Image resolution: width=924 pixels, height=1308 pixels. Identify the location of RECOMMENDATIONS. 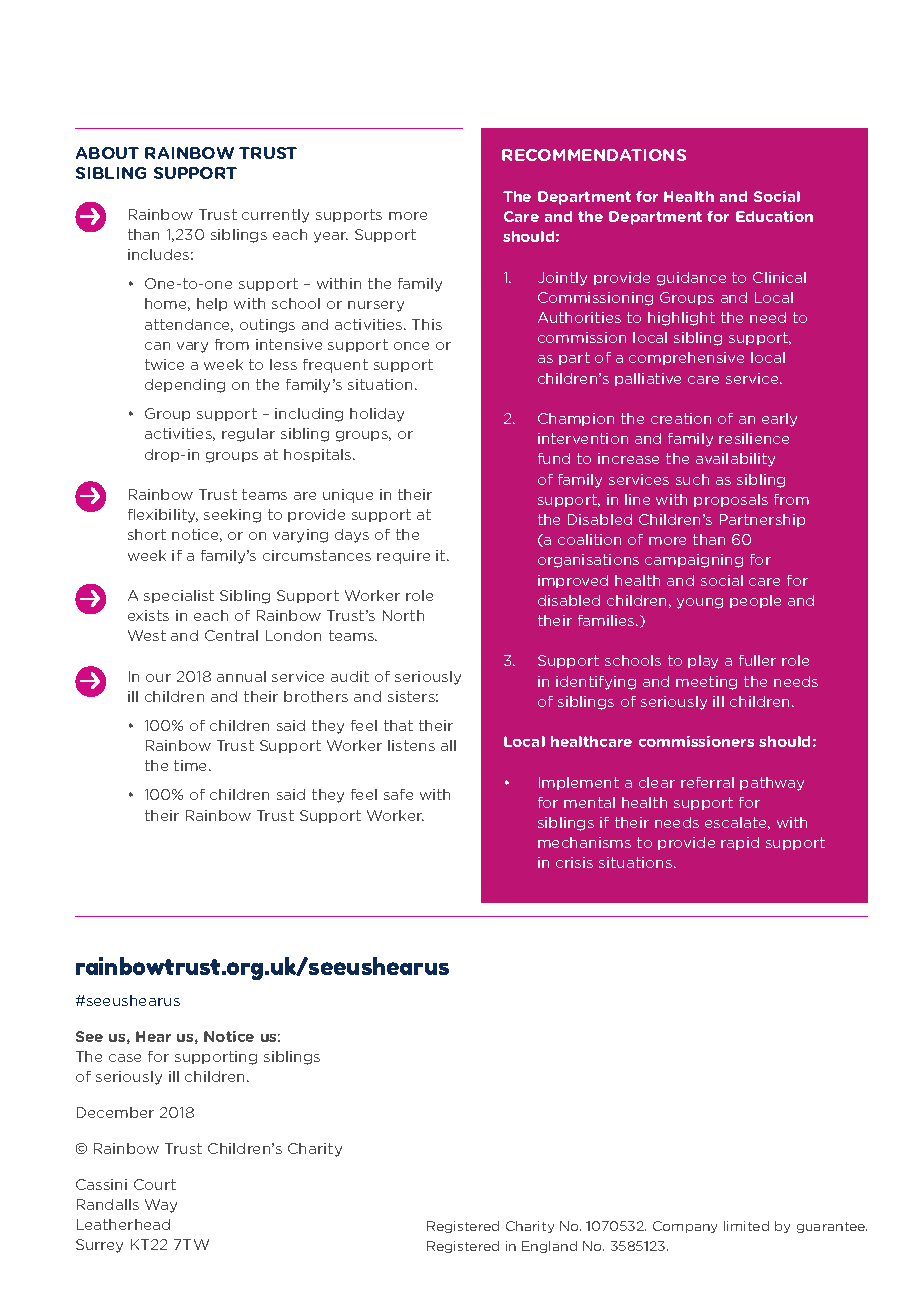
(594, 155).
